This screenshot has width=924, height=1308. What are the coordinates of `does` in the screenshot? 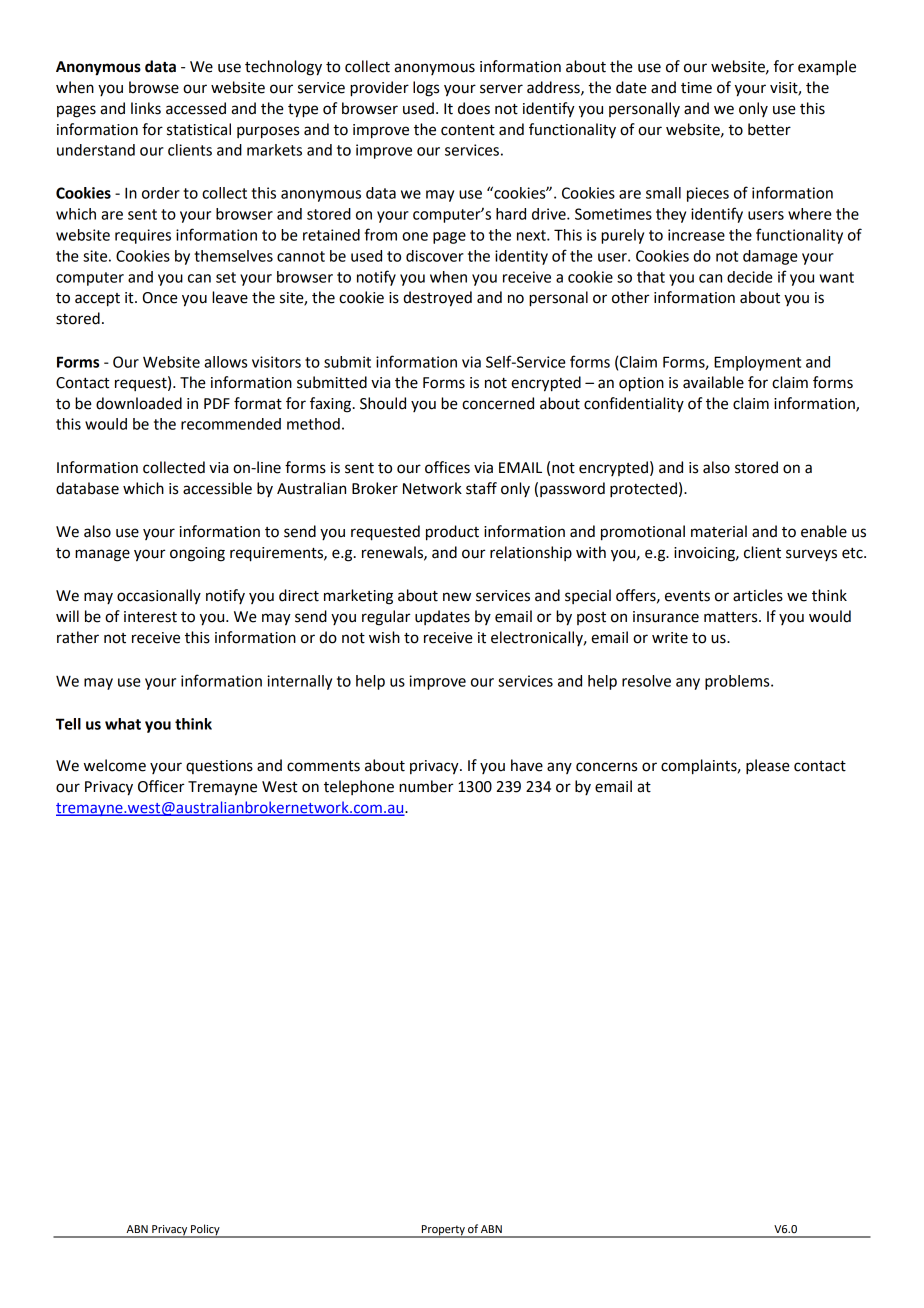 It's located at (474, 108).
